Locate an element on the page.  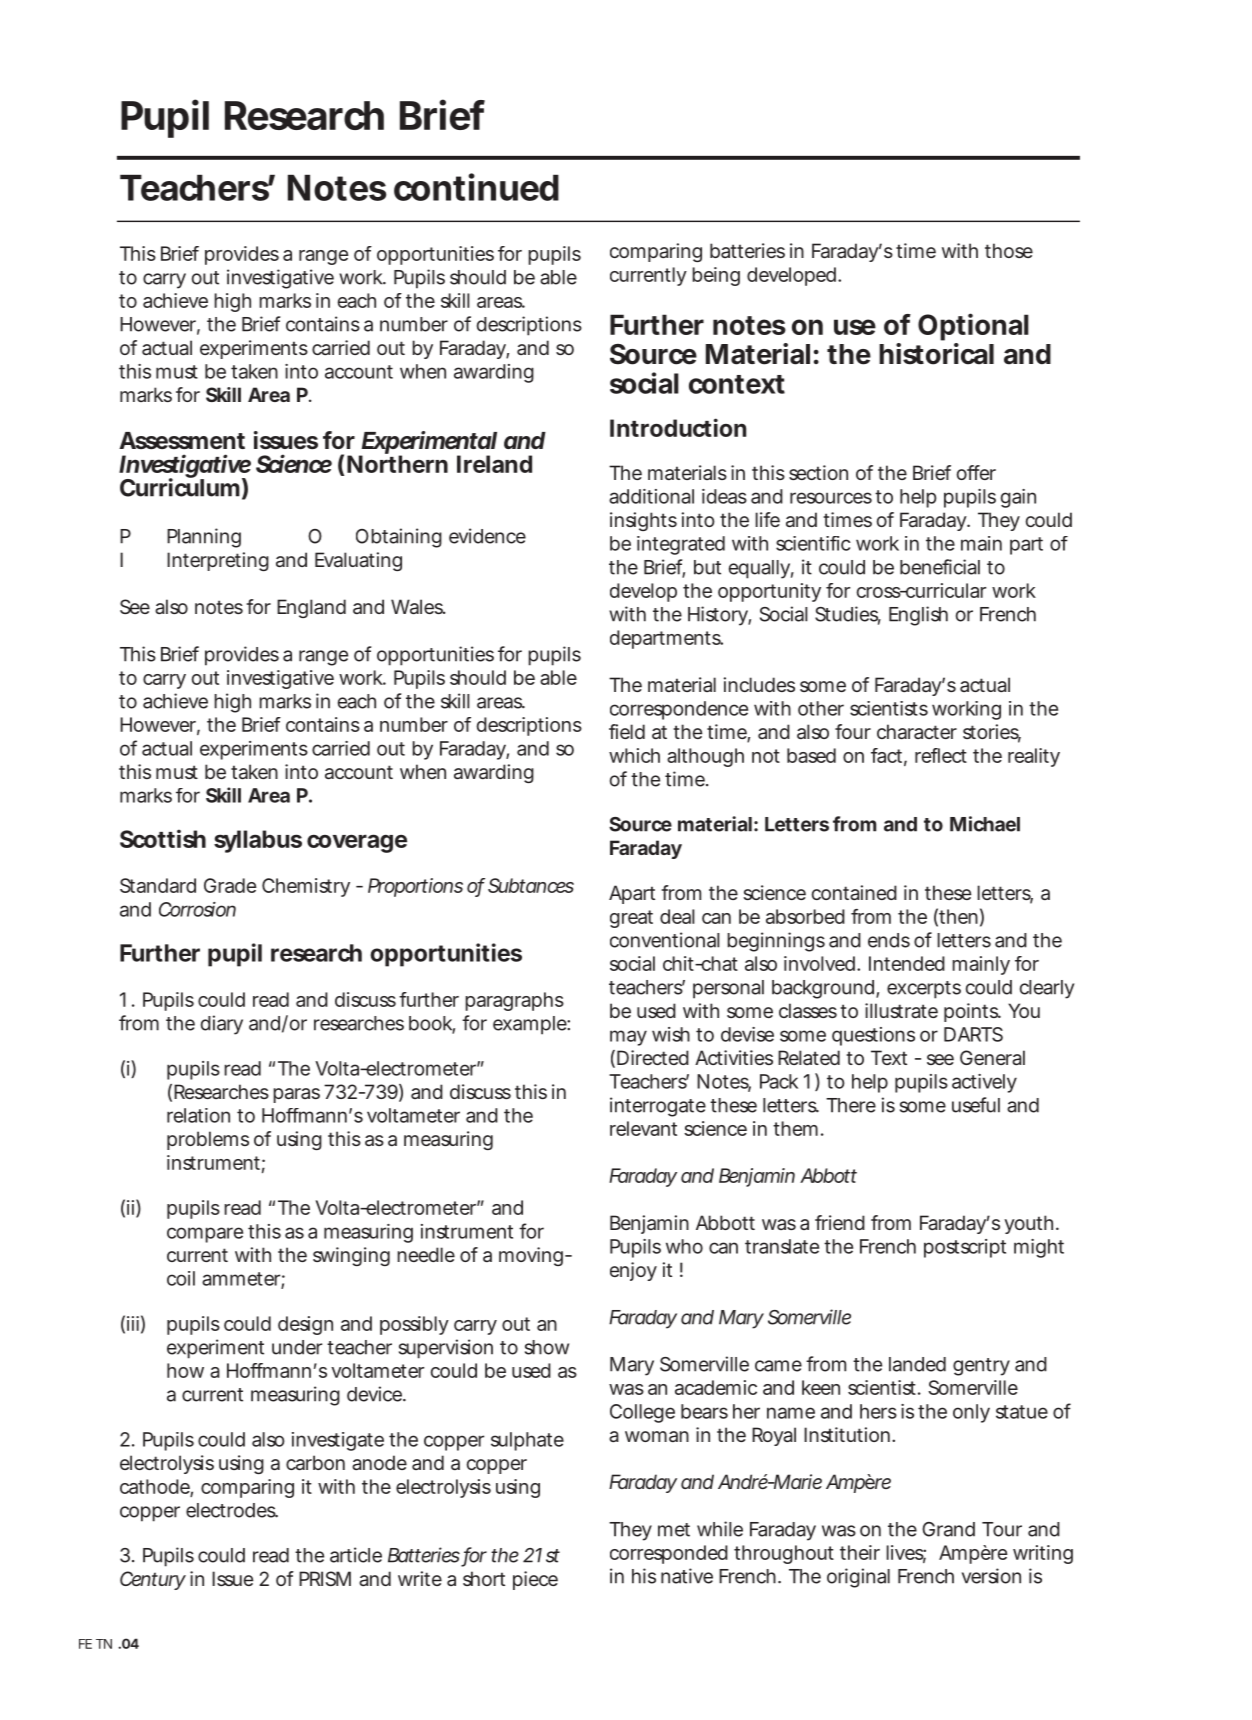
relevant is located at coordinates (643, 1128).
